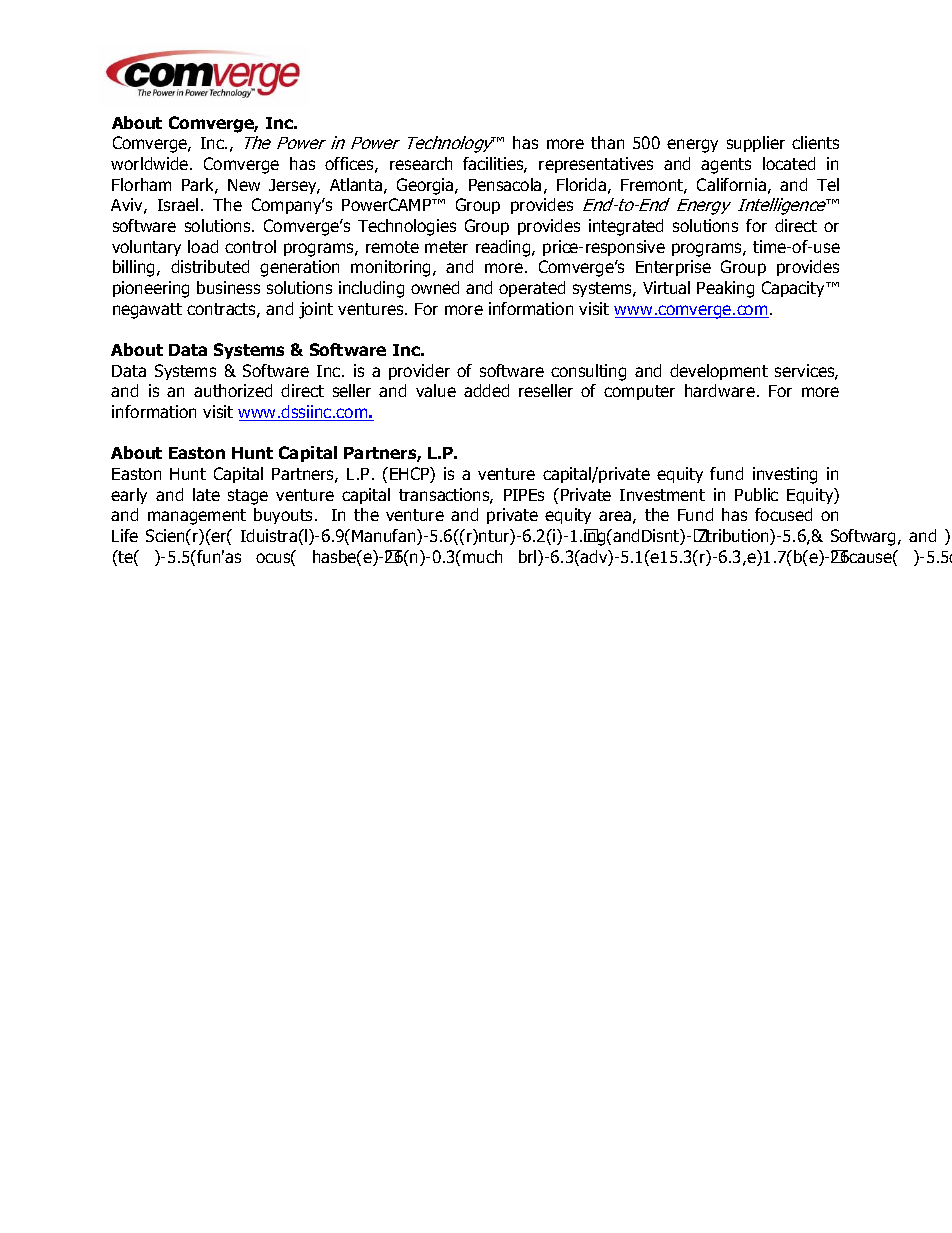  What do you see at coordinates (435, 287) in the page?
I see `owned` at bounding box center [435, 287].
